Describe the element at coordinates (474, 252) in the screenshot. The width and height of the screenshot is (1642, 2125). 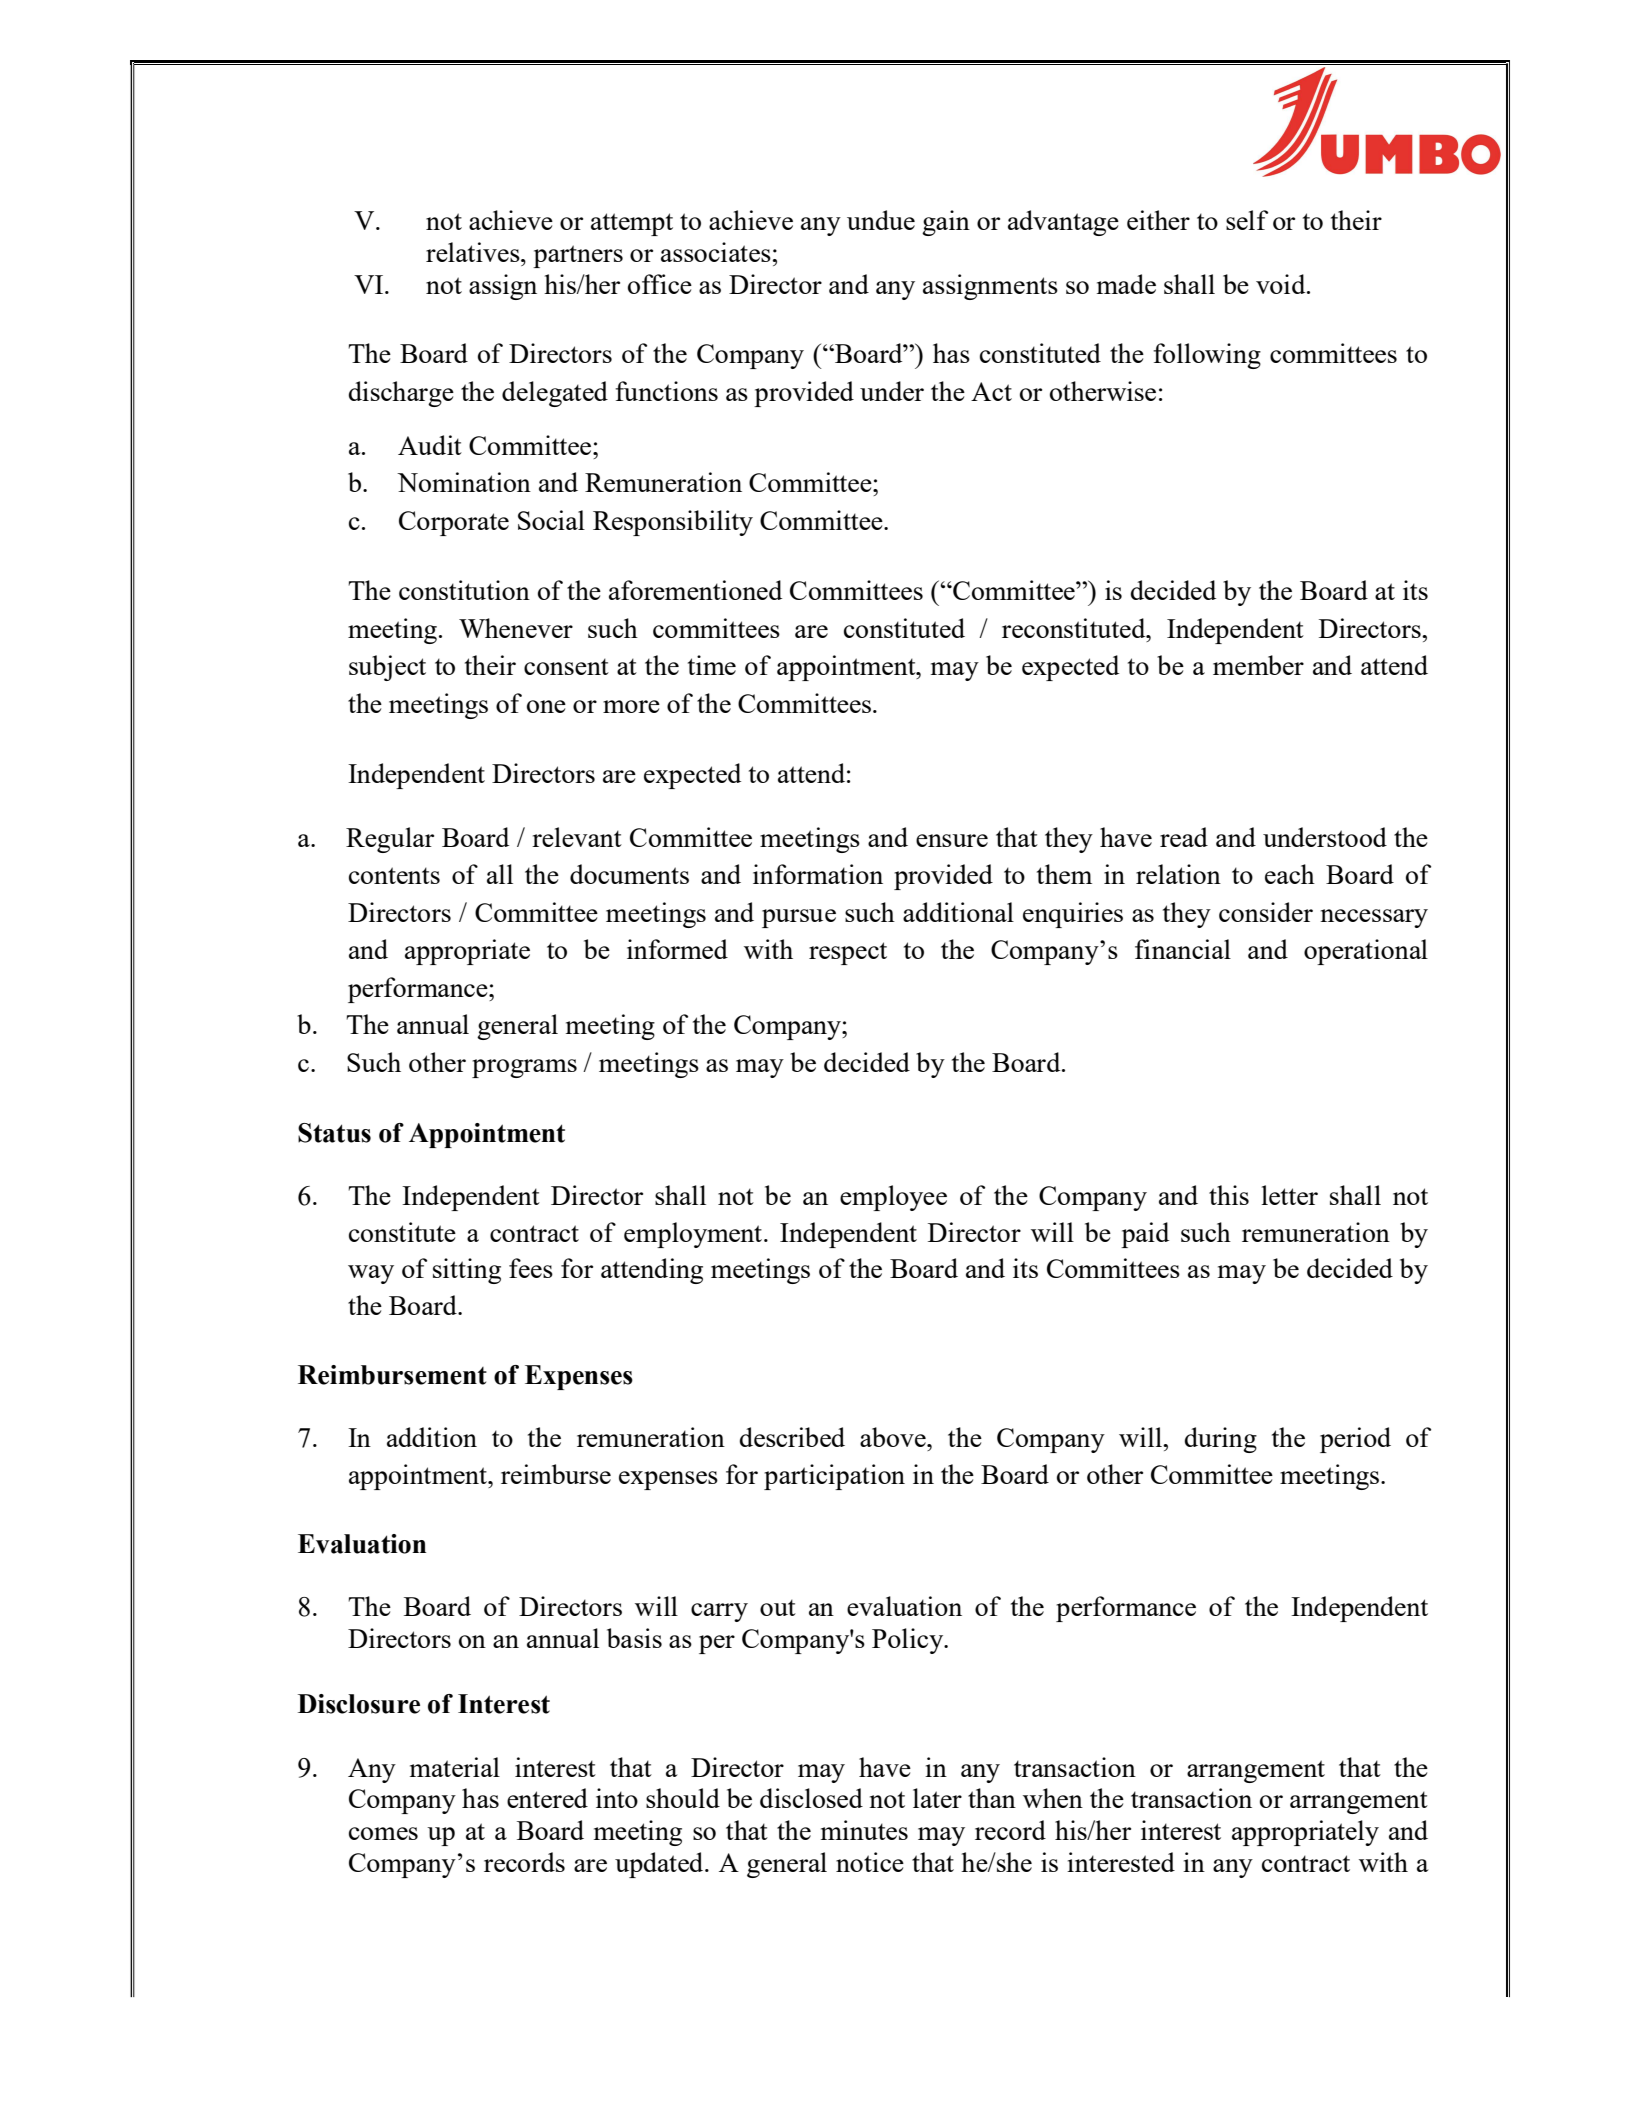
I see `relatives` at that location.
